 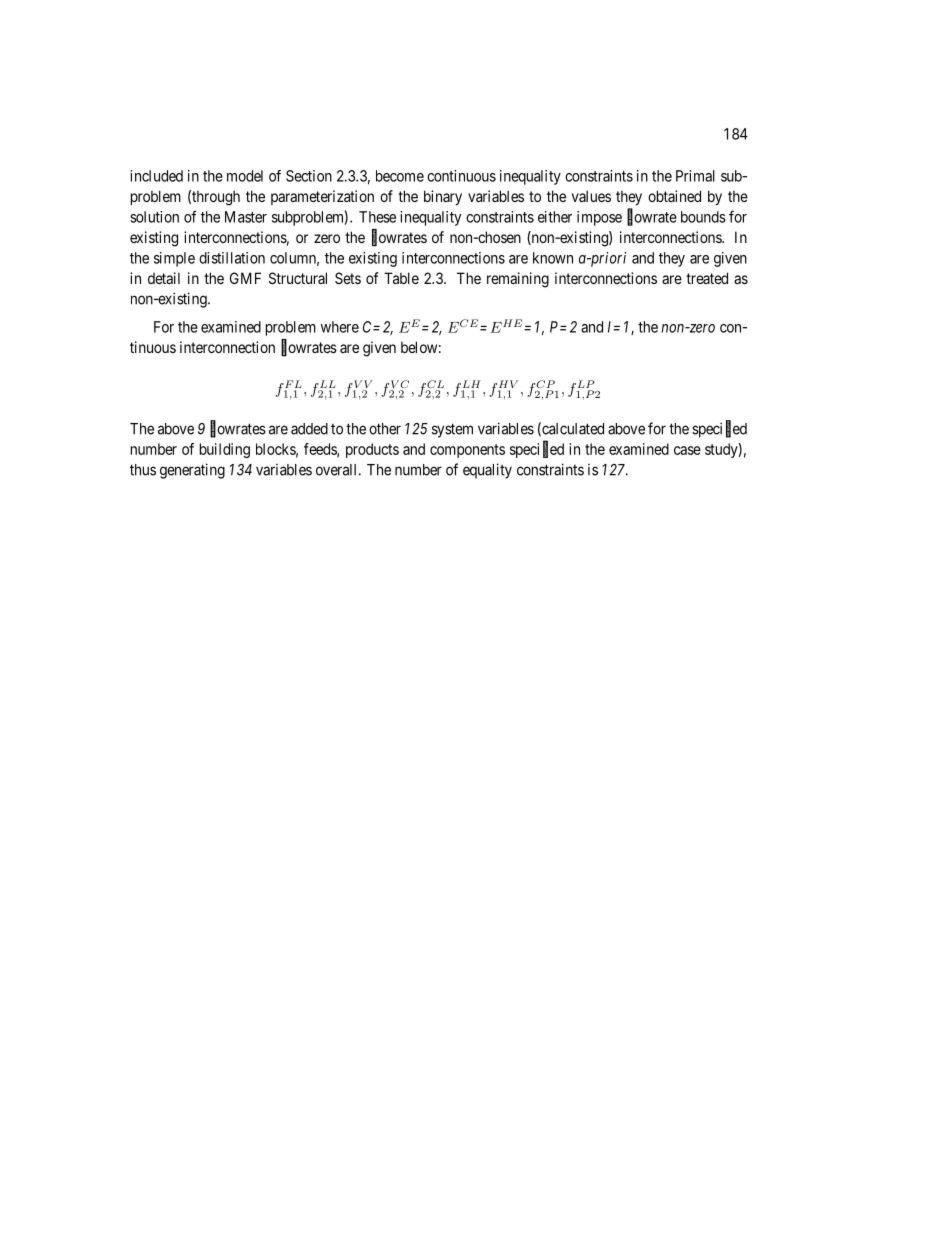 I want to click on obtained, so click(x=674, y=196).
